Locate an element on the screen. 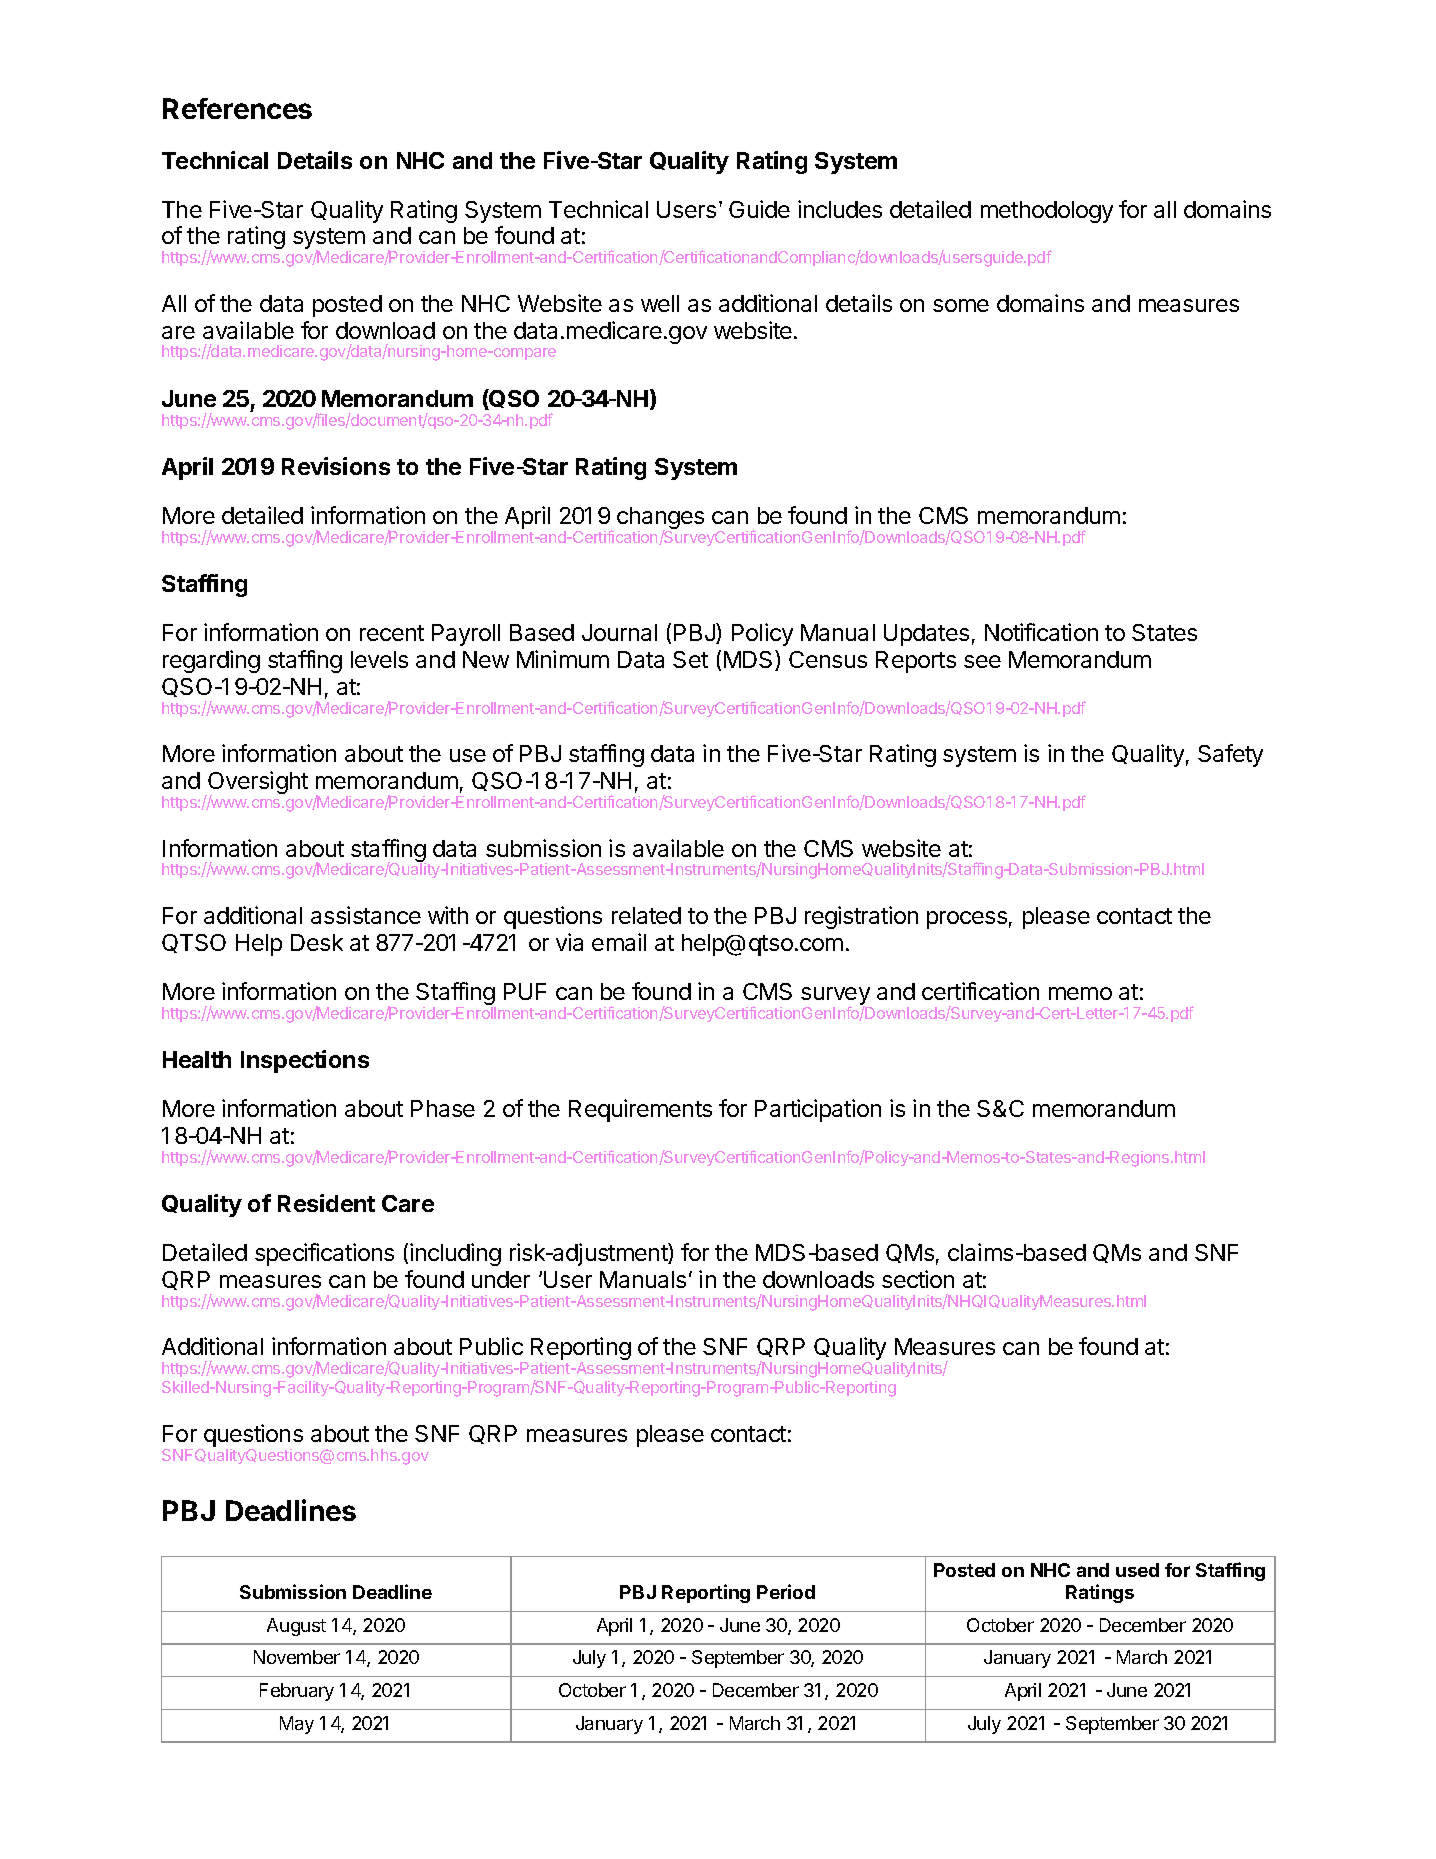 The width and height of the screenshot is (1436, 1859). Revisions is located at coordinates (336, 466).
